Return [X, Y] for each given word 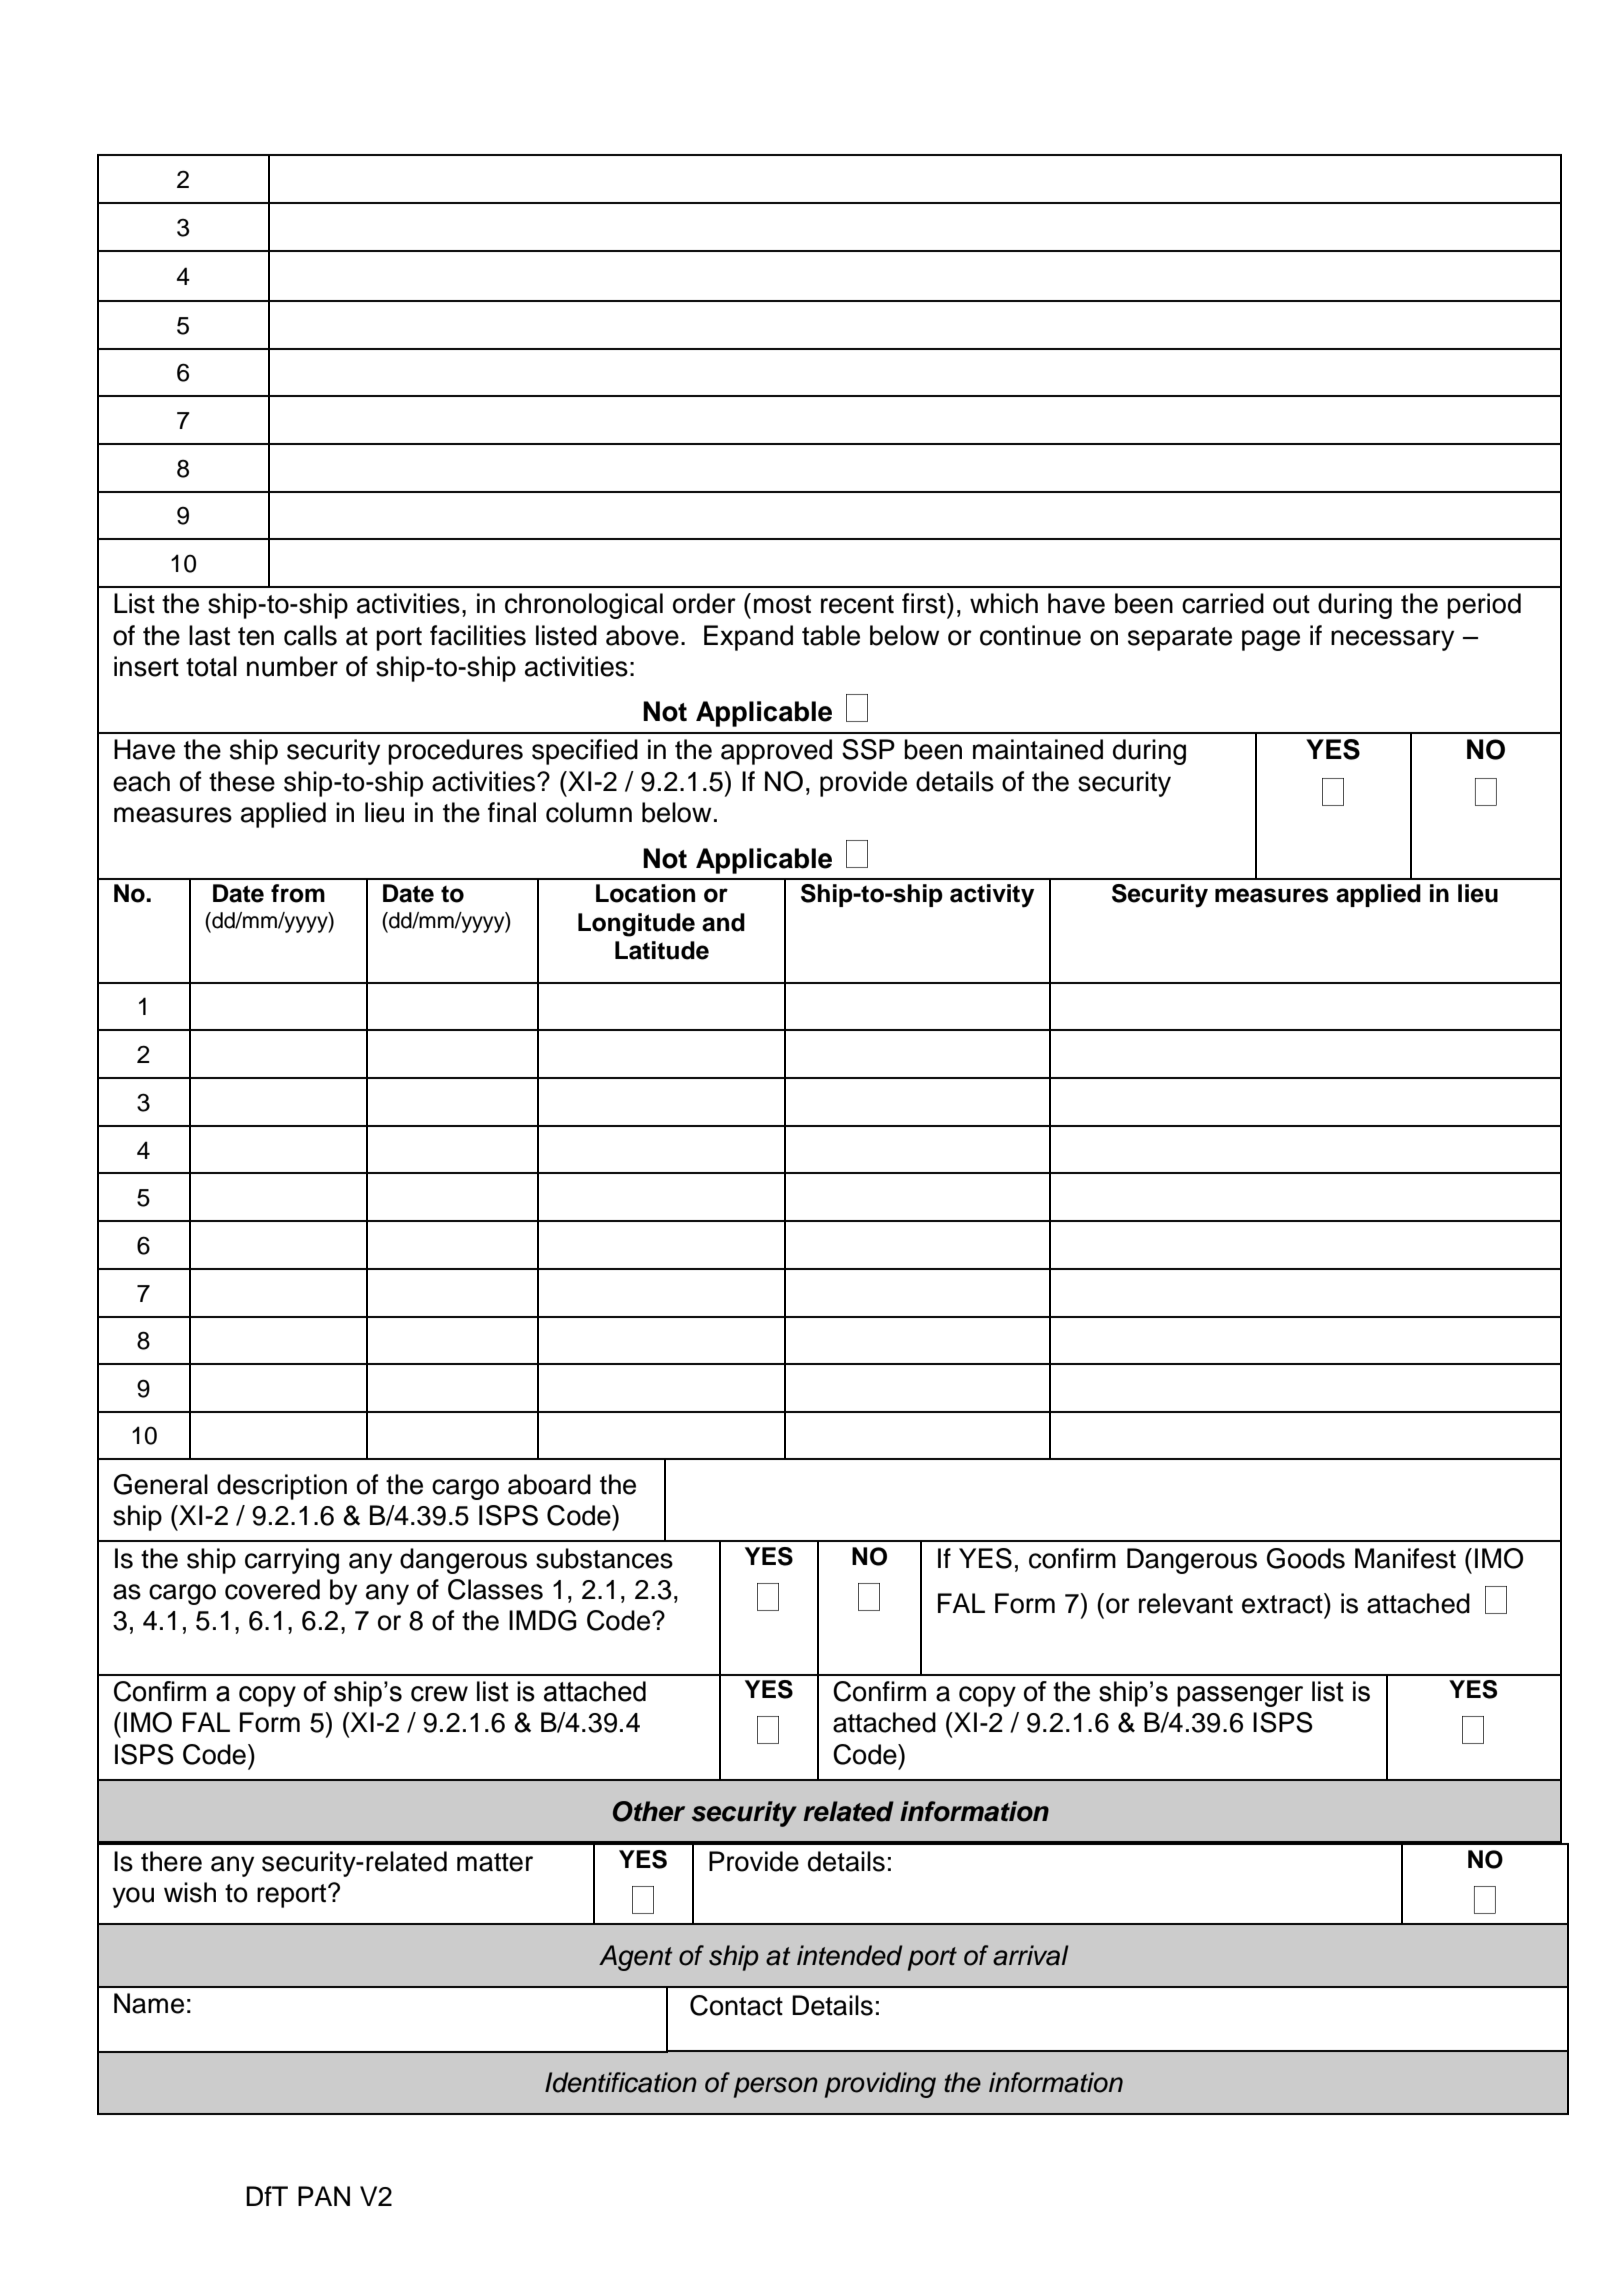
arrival [1031, 1955]
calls [310, 635]
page [1271, 640]
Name [149, 2003]
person [776, 2087]
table [831, 635]
